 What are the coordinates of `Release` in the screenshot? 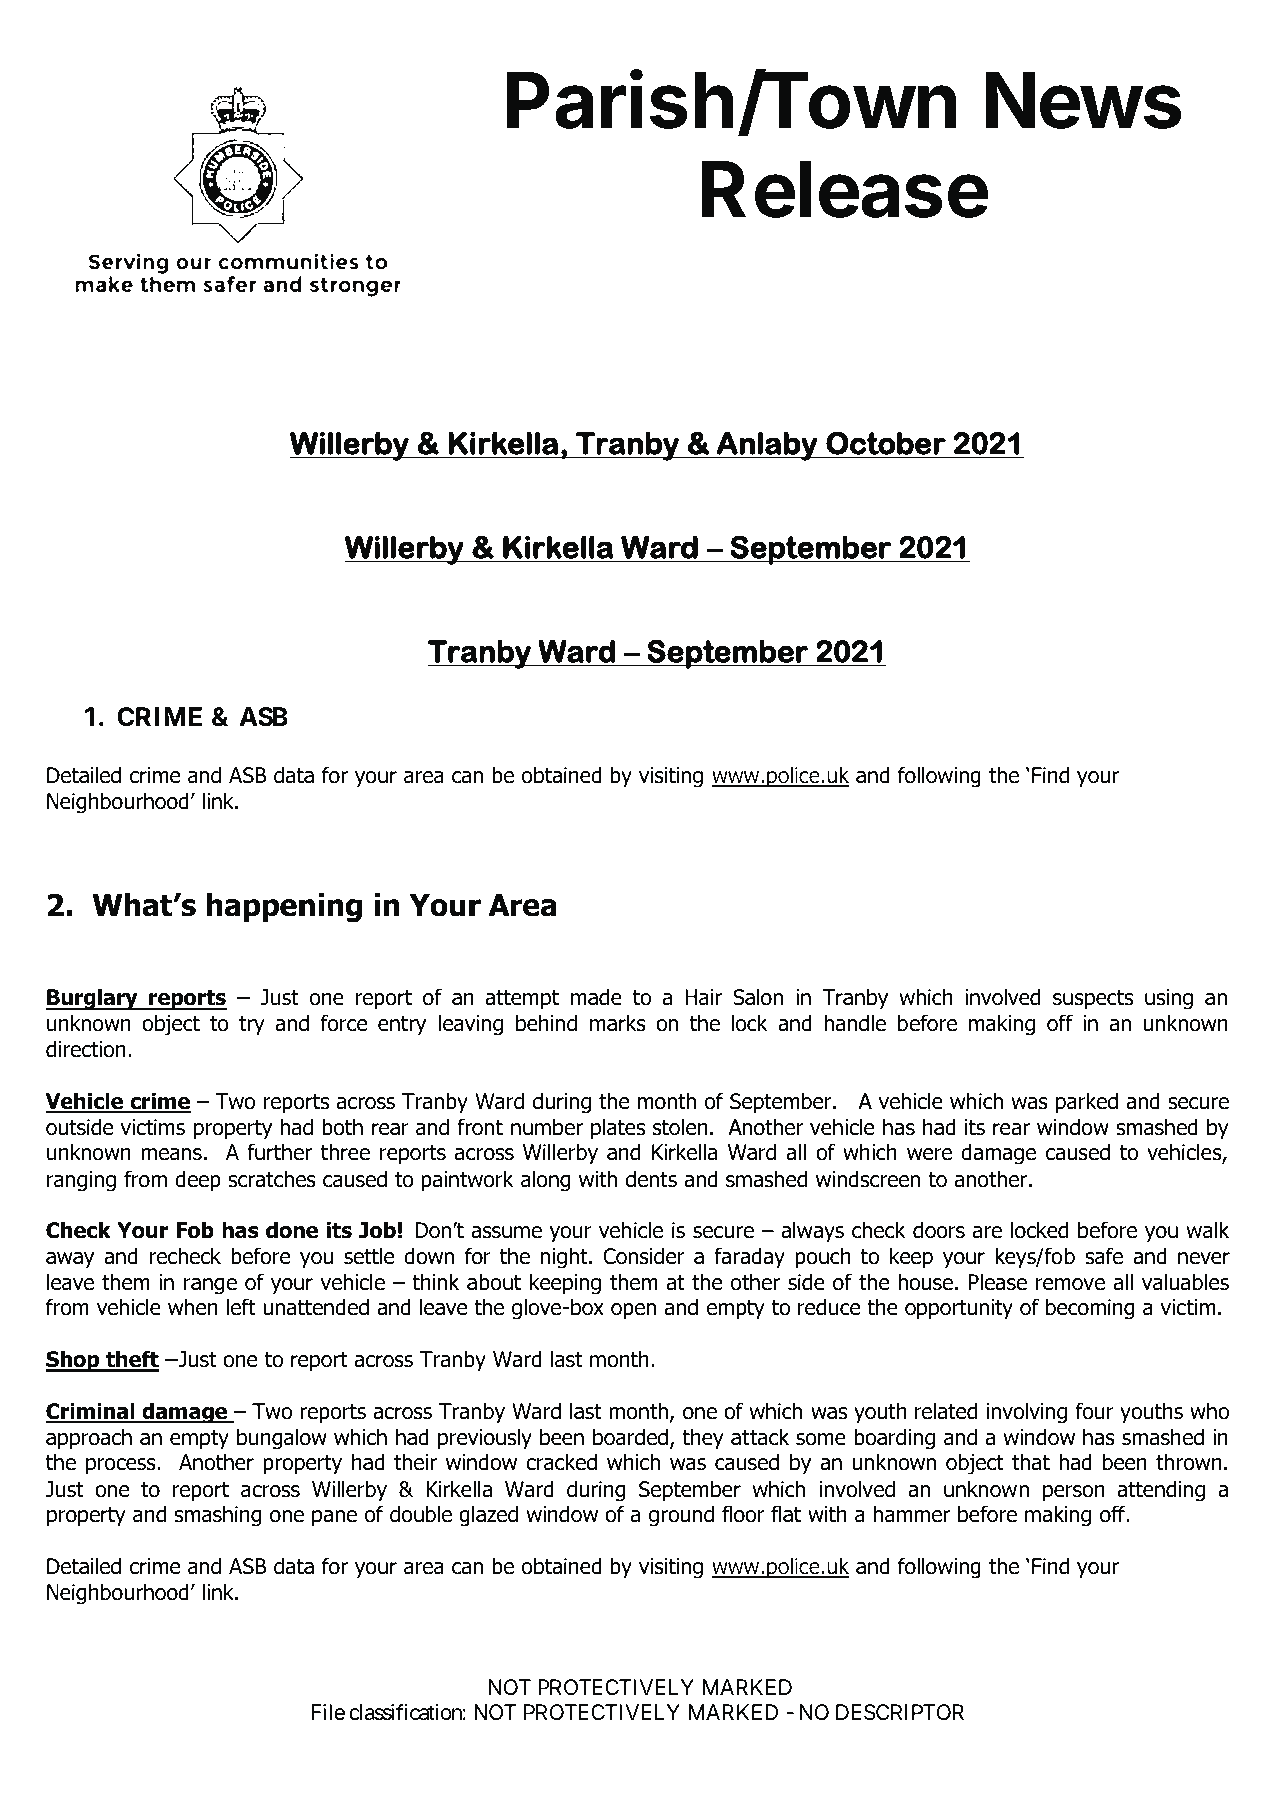 It's located at (845, 189).
